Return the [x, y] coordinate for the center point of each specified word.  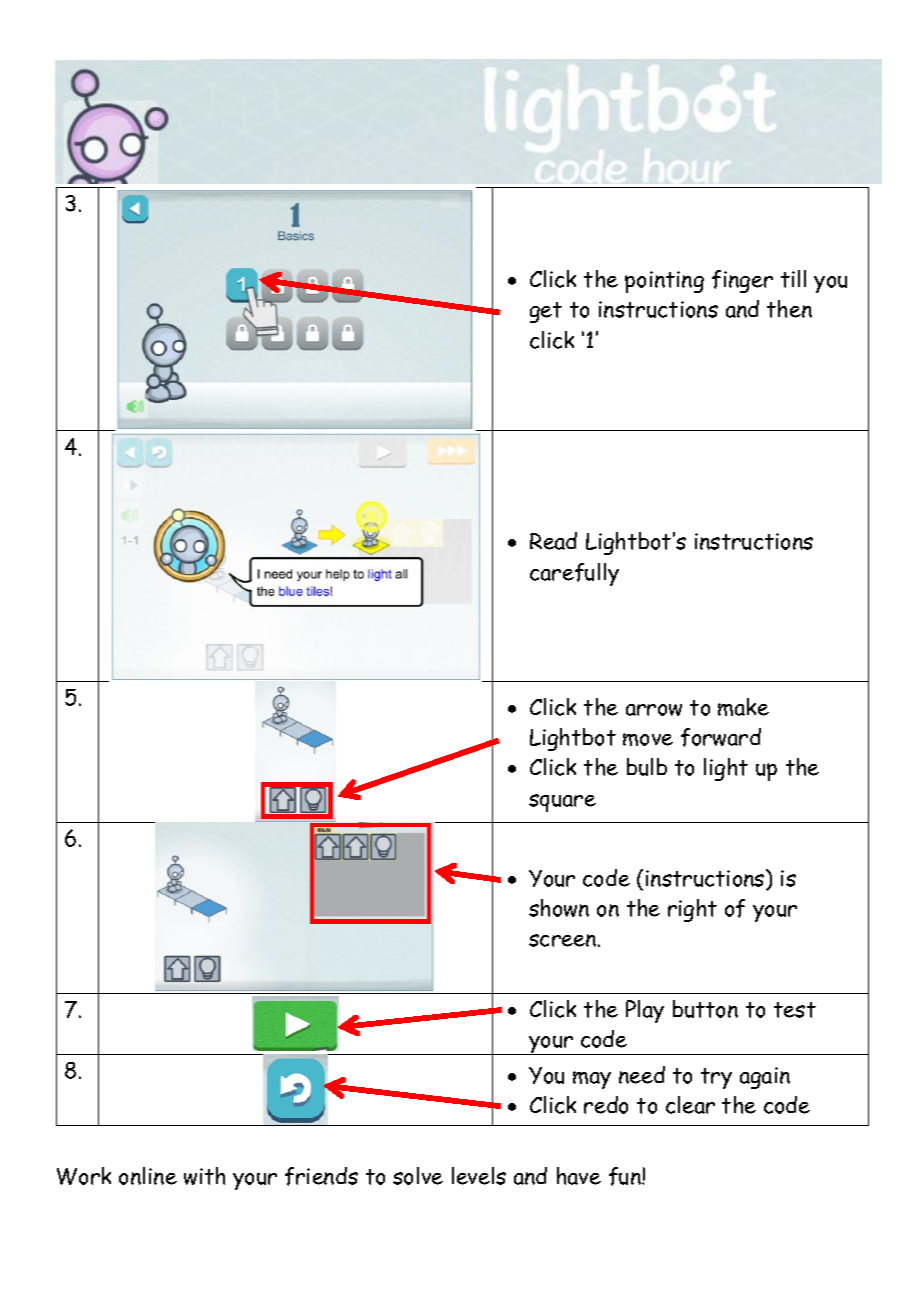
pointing [664, 282]
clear [690, 1105]
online [148, 1176]
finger [742, 281]
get [546, 312]
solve [418, 1176]
